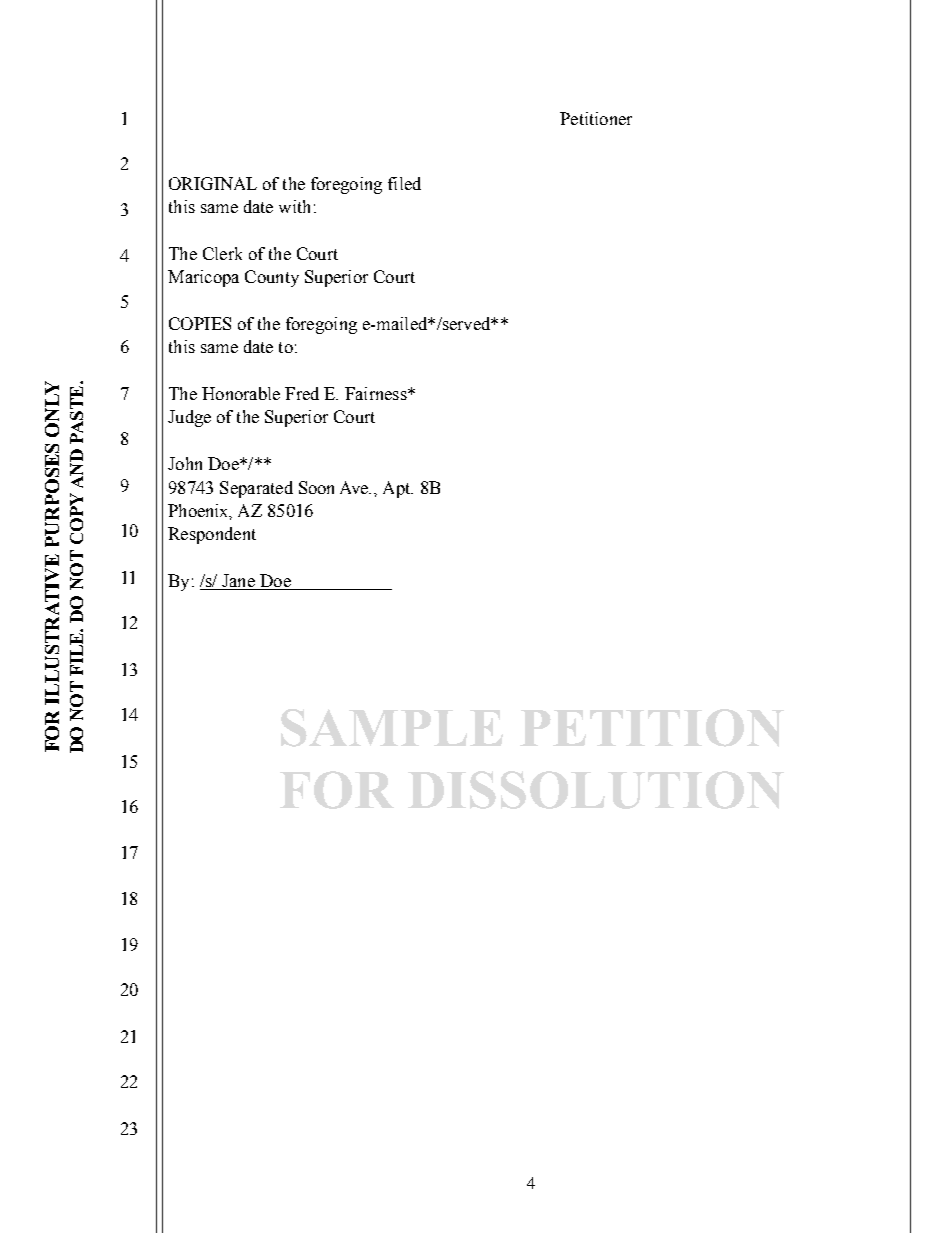  Describe the element at coordinates (272, 278) in the screenshot. I see `County` at that location.
